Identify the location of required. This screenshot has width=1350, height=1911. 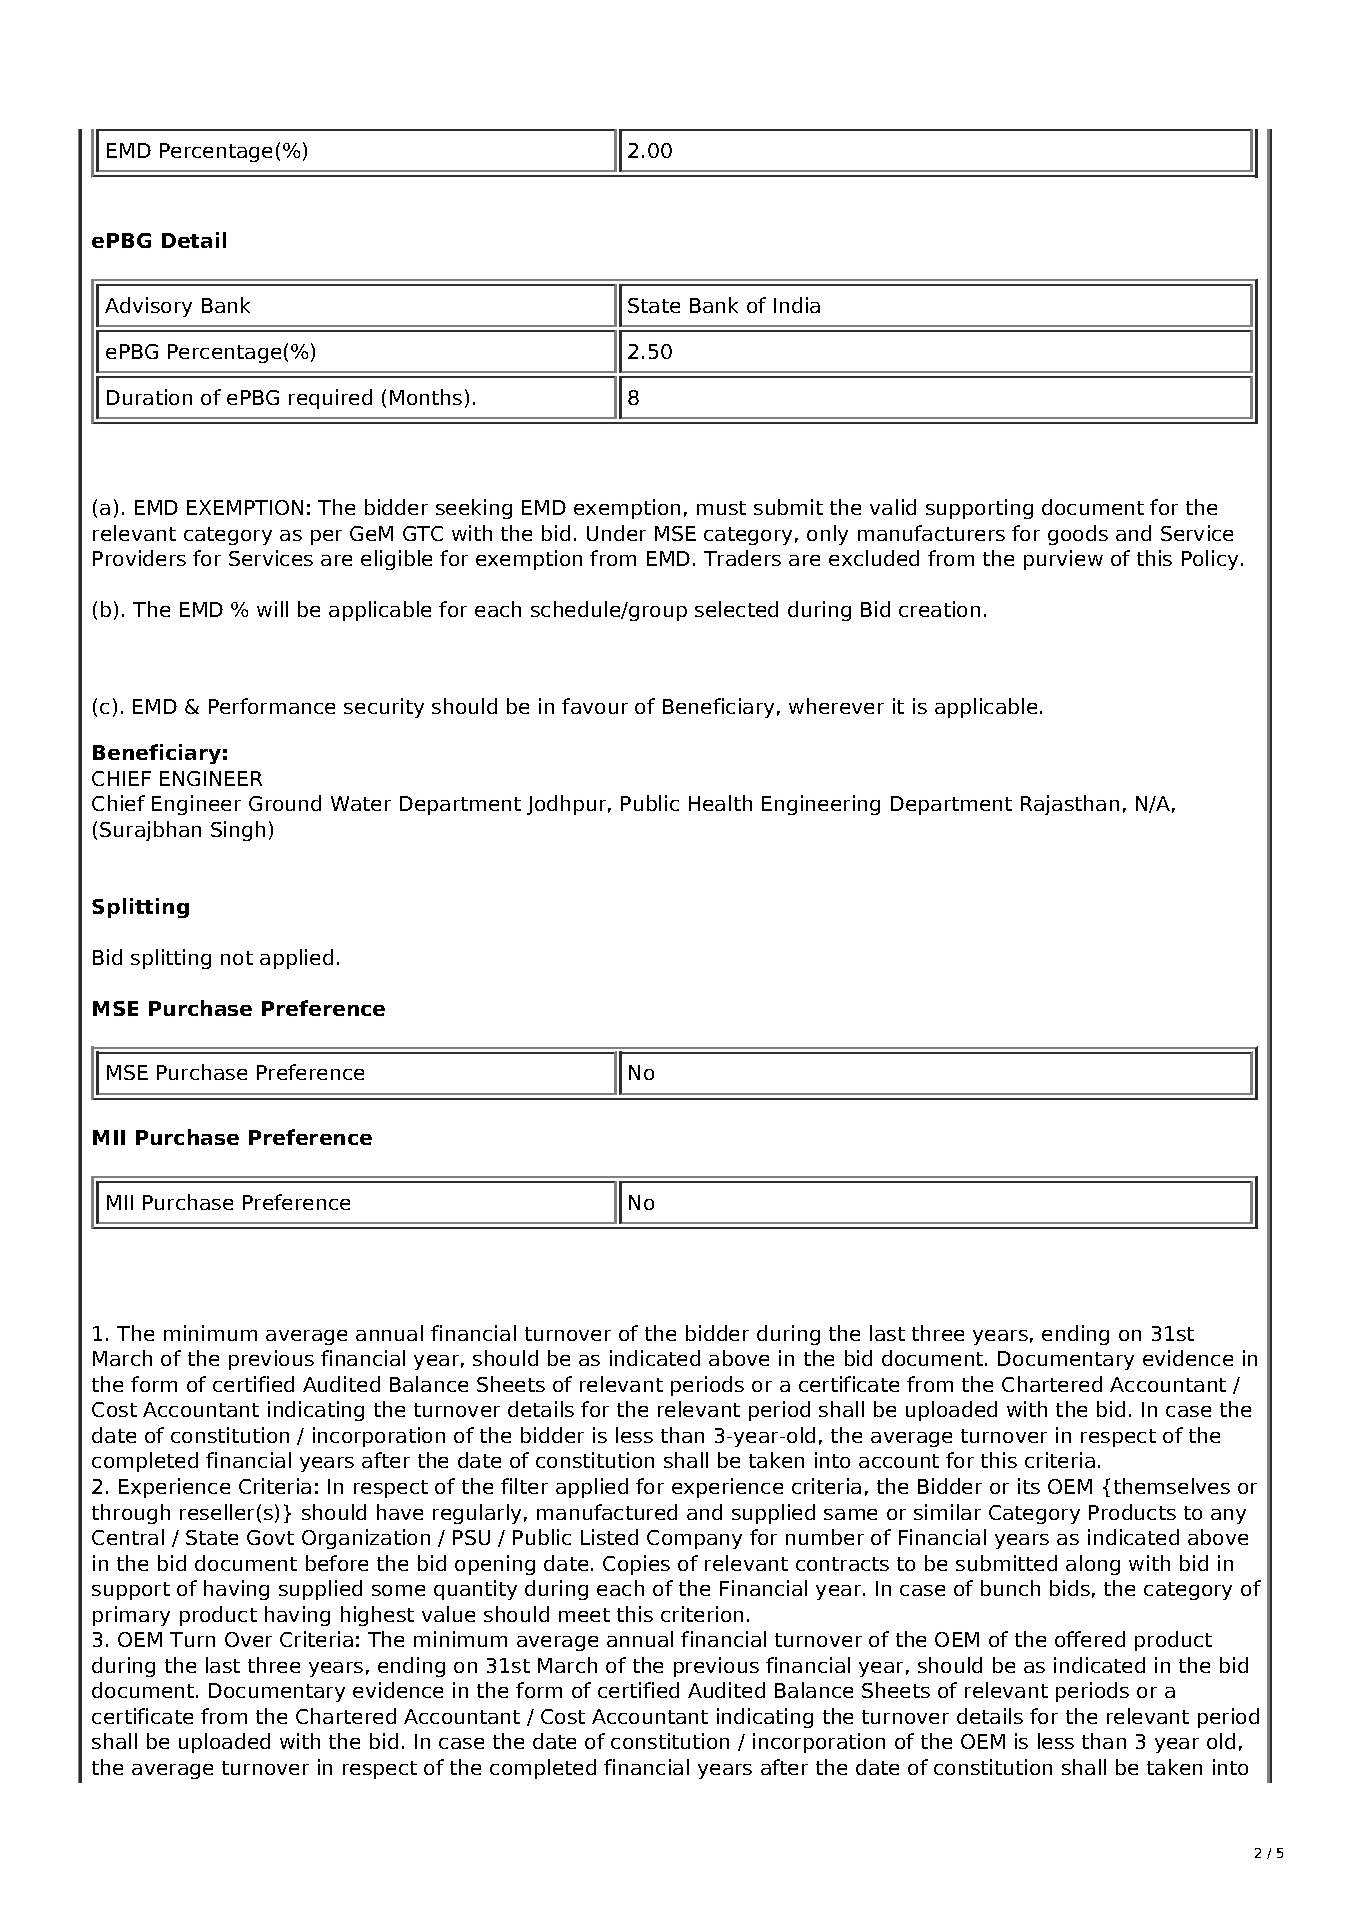
(330, 399).
